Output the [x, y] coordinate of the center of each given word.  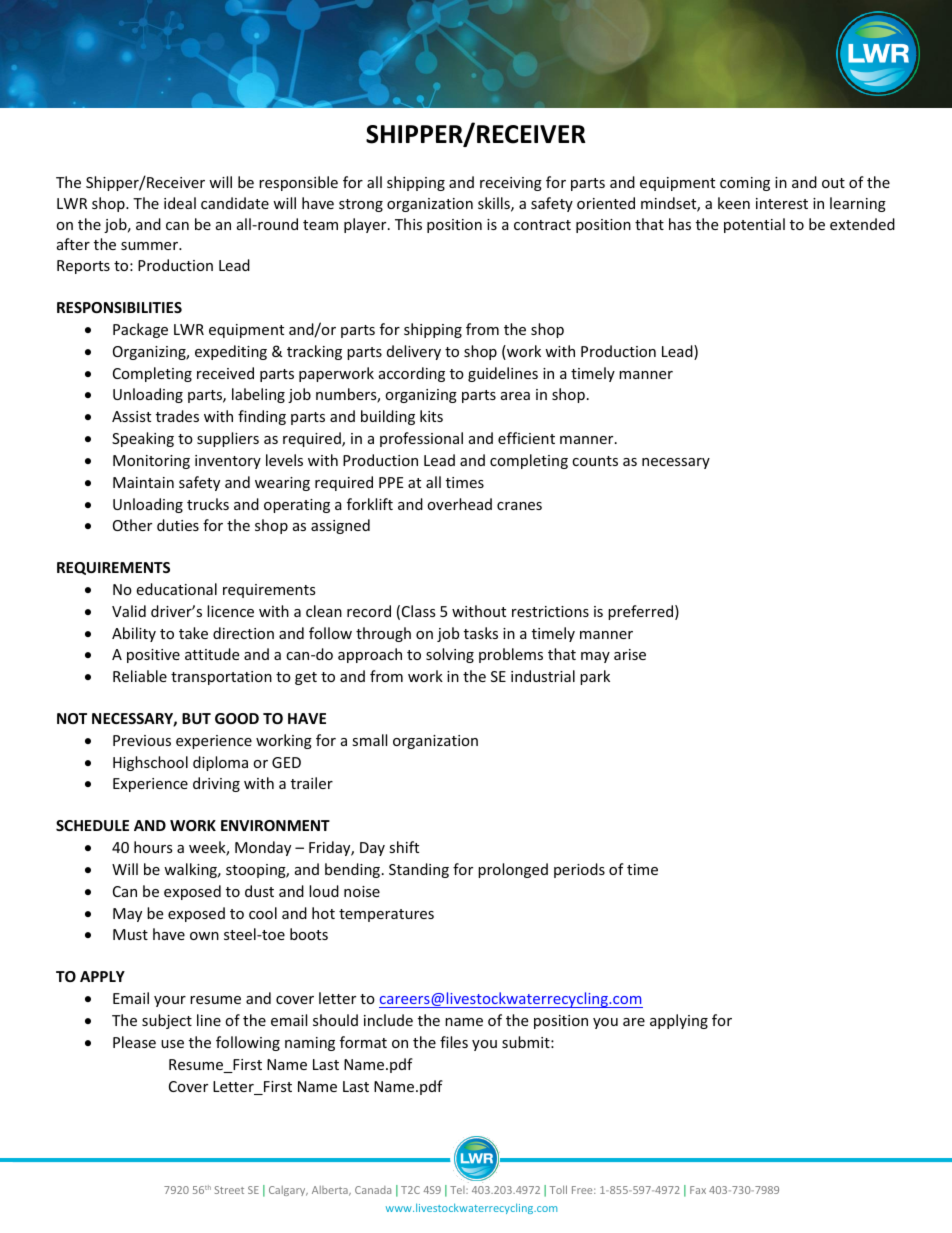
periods [579, 870]
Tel [458, 1190]
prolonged [513, 870]
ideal [180, 203]
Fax [698, 1190]
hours [153, 847]
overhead [459, 504]
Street [229, 1190]
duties [178, 525]
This [408, 224]
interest [782, 203]
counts [595, 461]
